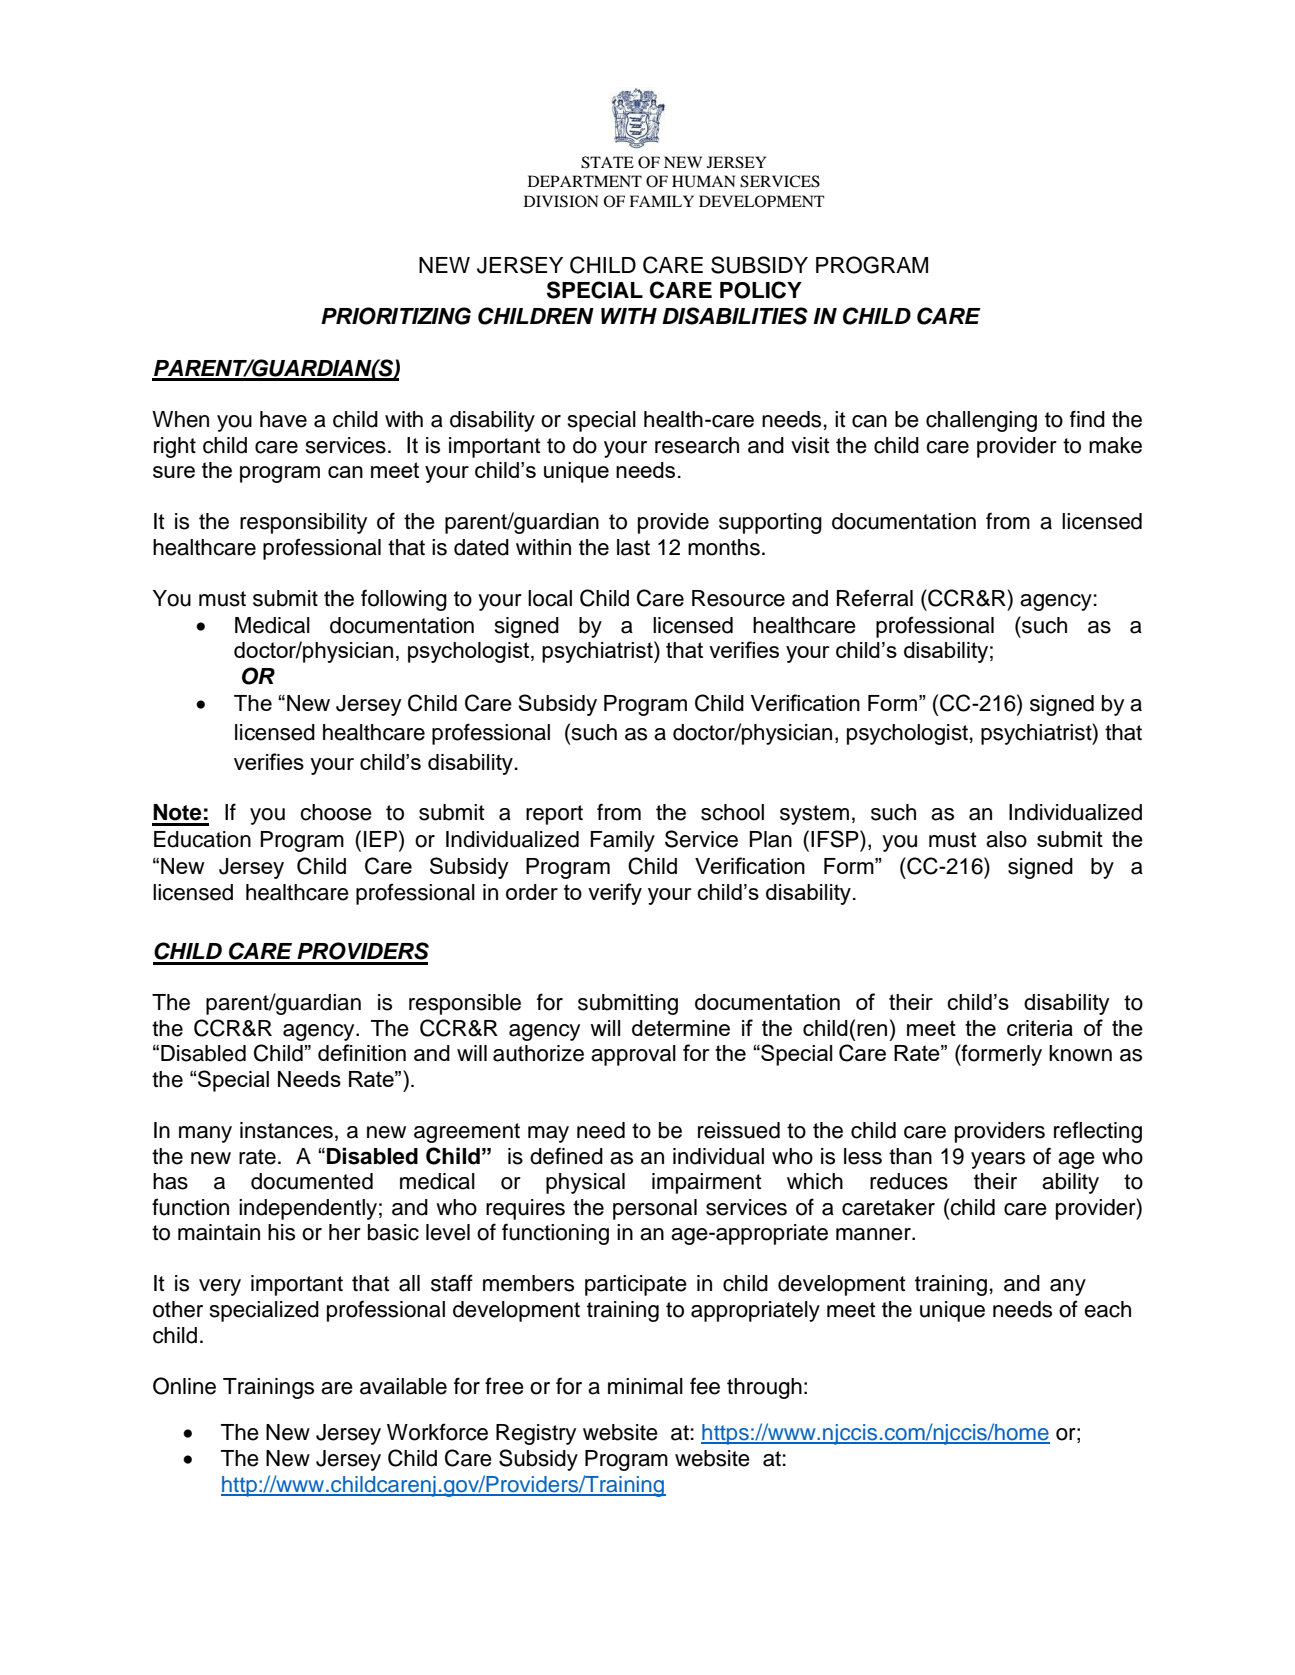 The width and height of the screenshot is (1295, 1675). I want to click on choose, so click(336, 812).
